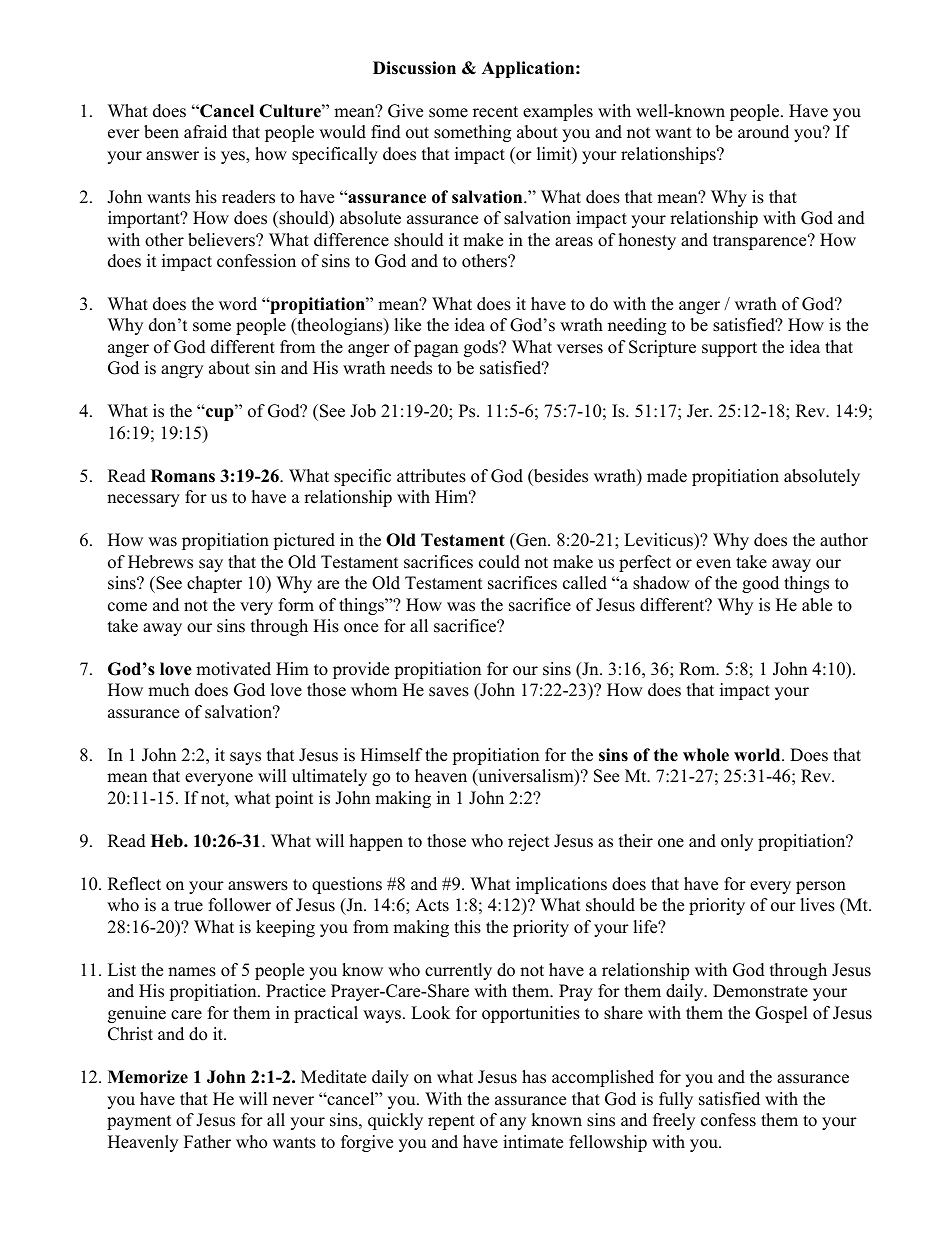 The width and height of the image is (952, 1233). I want to click on only, so click(737, 842).
